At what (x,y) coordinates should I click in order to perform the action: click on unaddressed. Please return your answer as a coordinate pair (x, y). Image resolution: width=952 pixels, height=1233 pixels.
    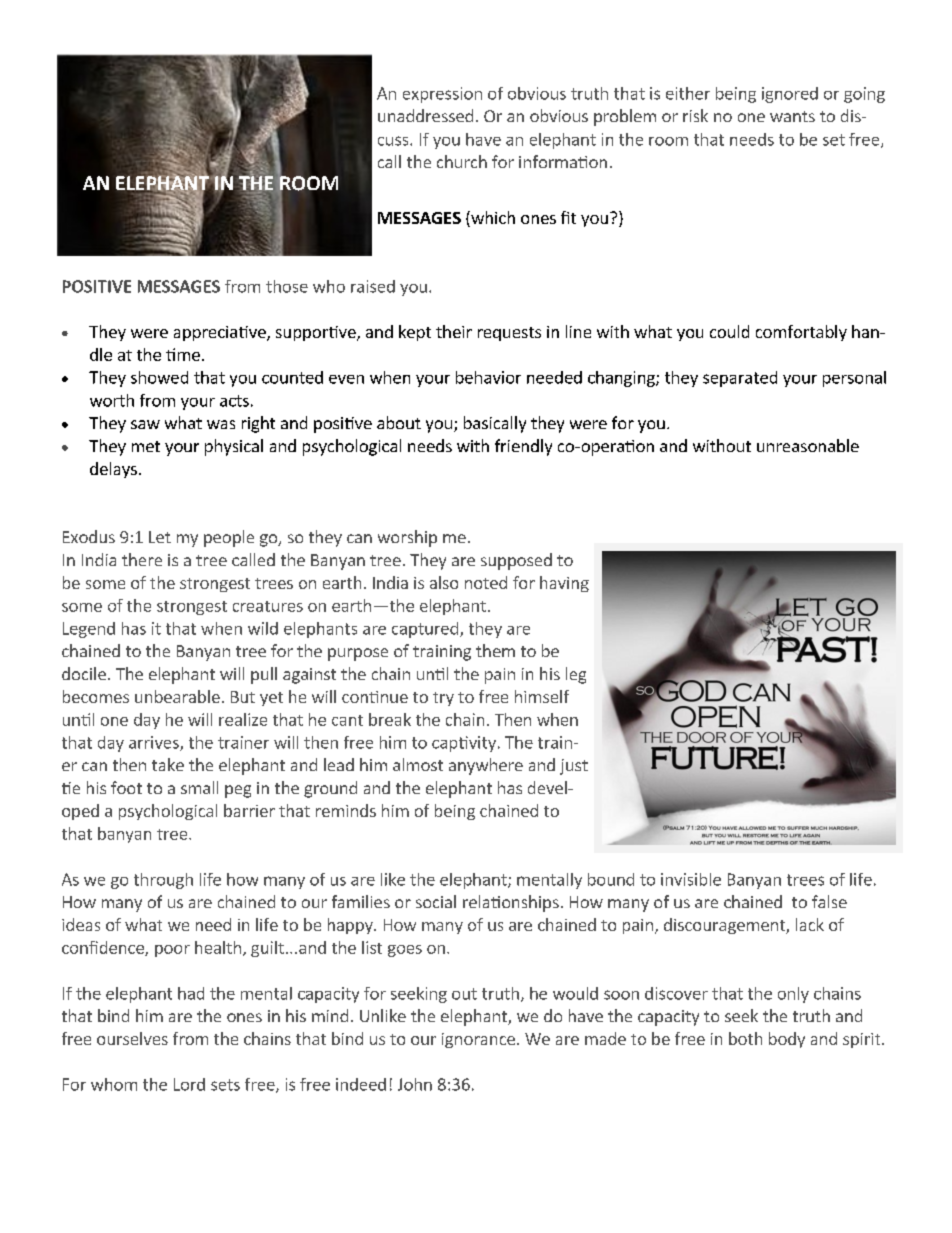
    Looking at the image, I should click on (425, 115).
